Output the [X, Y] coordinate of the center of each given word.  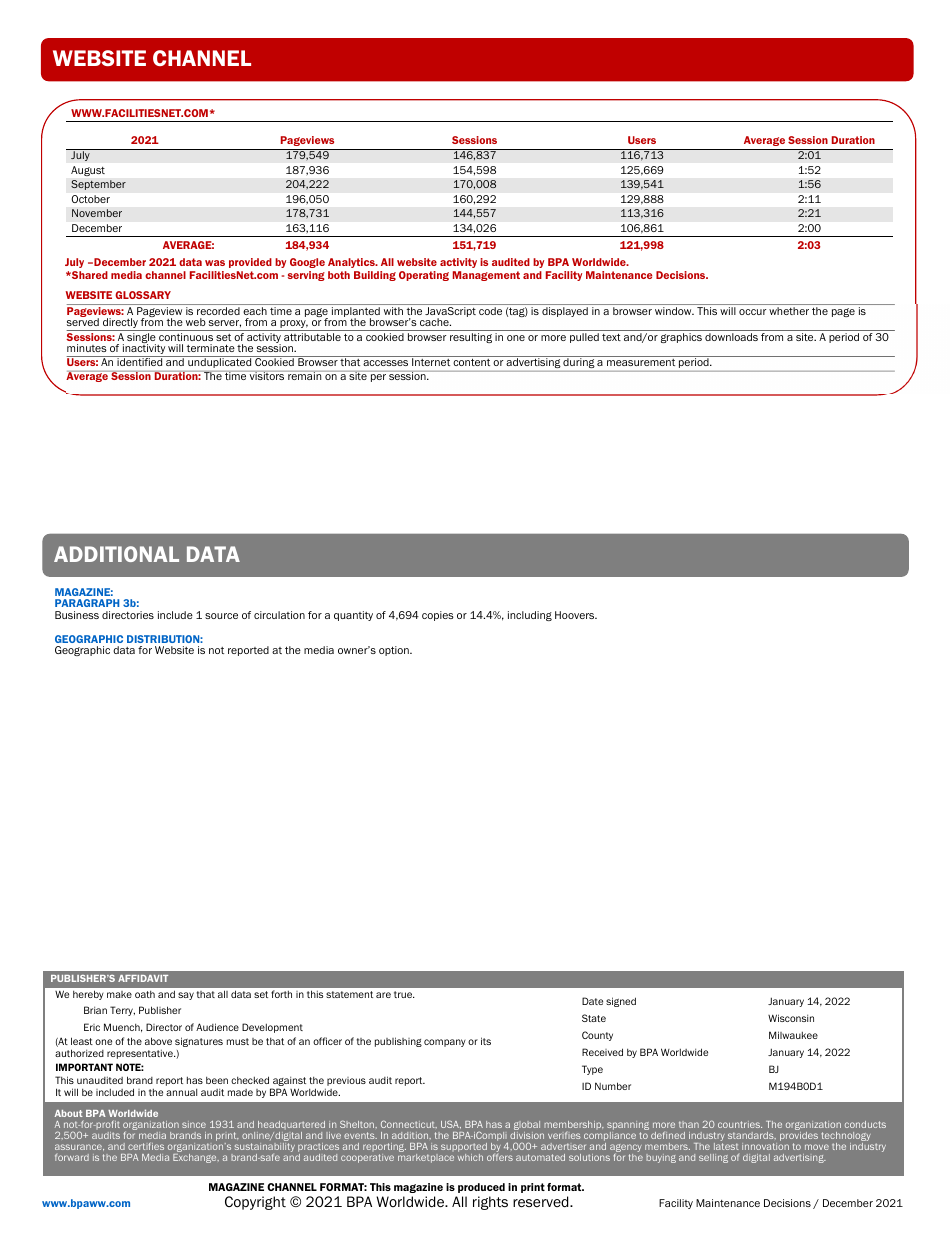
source [221, 616]
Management [486, 276]
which [470, 1157]
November [97, 213]
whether [789, 311]
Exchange [196, 1158]
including [530, 616]
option [395, 651]
